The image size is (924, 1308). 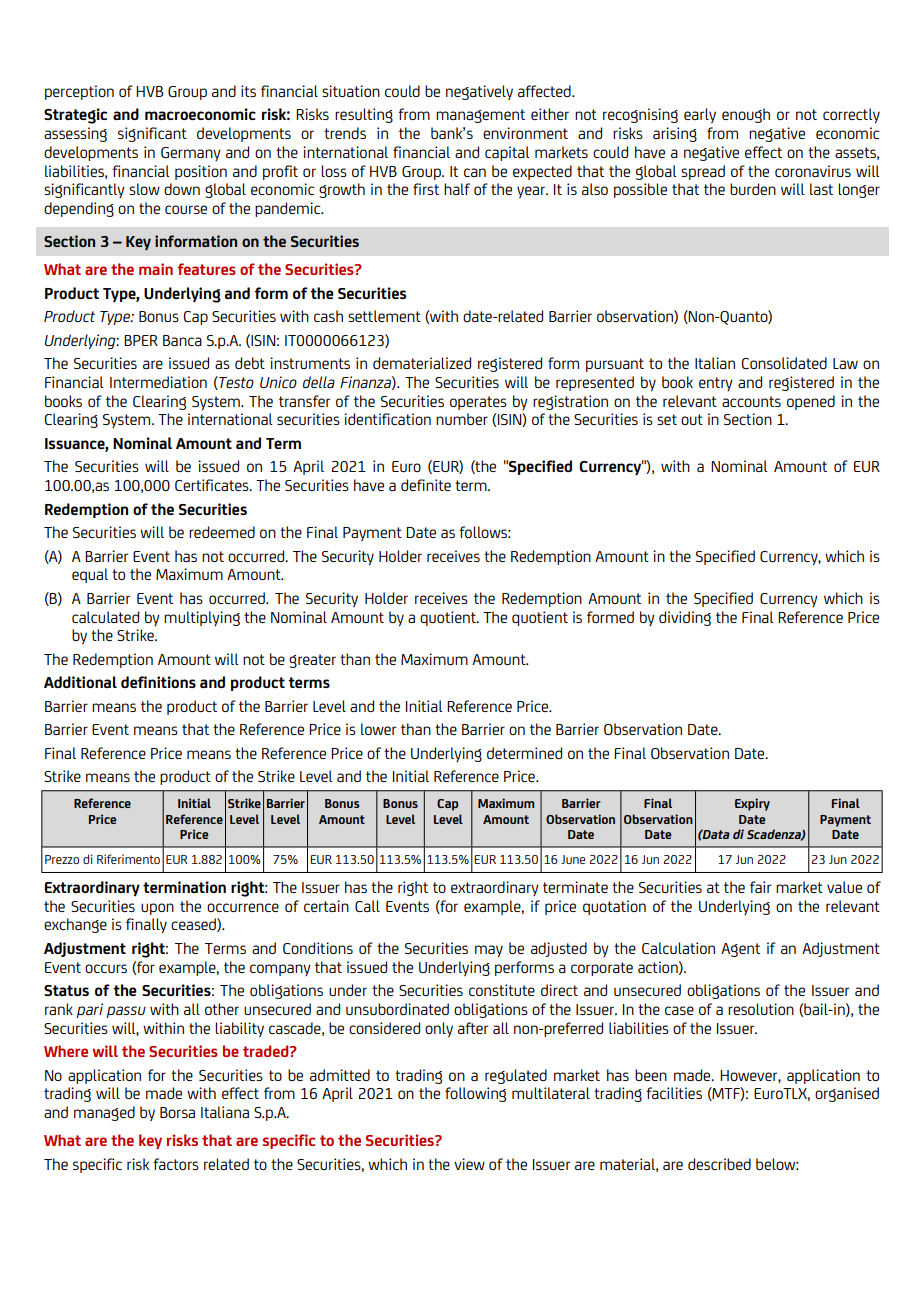 What do you see at coordinates (746, 115) in the screenshot?
I see `enough` at bounding box center [746, 115].
